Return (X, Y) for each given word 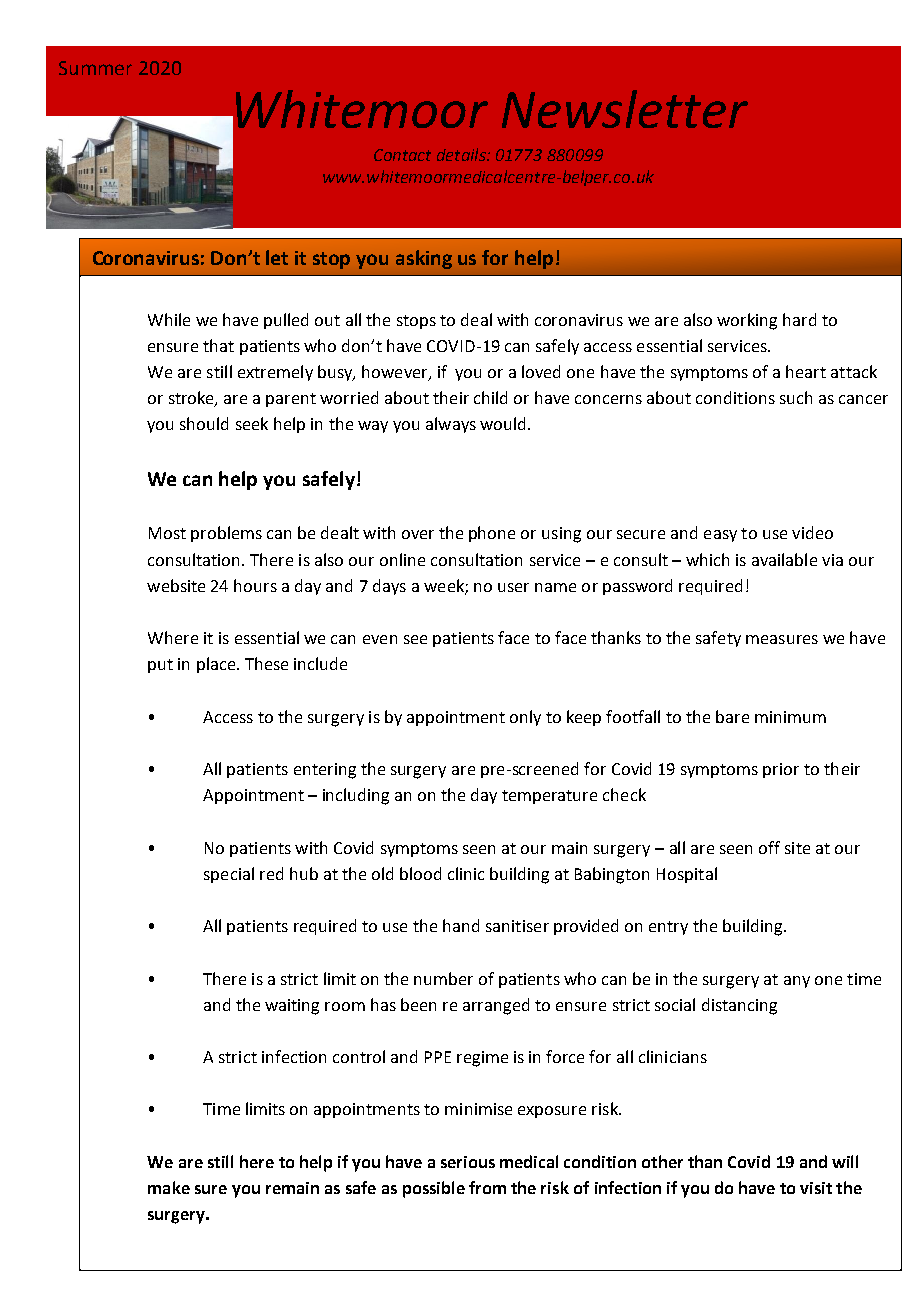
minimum (790, 717)
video (812, 532)
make (169, 1187)
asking (424, 259)
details (462, 154)
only (525, 718)
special (229, 875)
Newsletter (625, 109)
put (160, 666)
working (747, 321)
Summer (95, 68)
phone (492, 534)
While (169, 319)
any (797, 982)
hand (461, 925)
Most (167, 533)
